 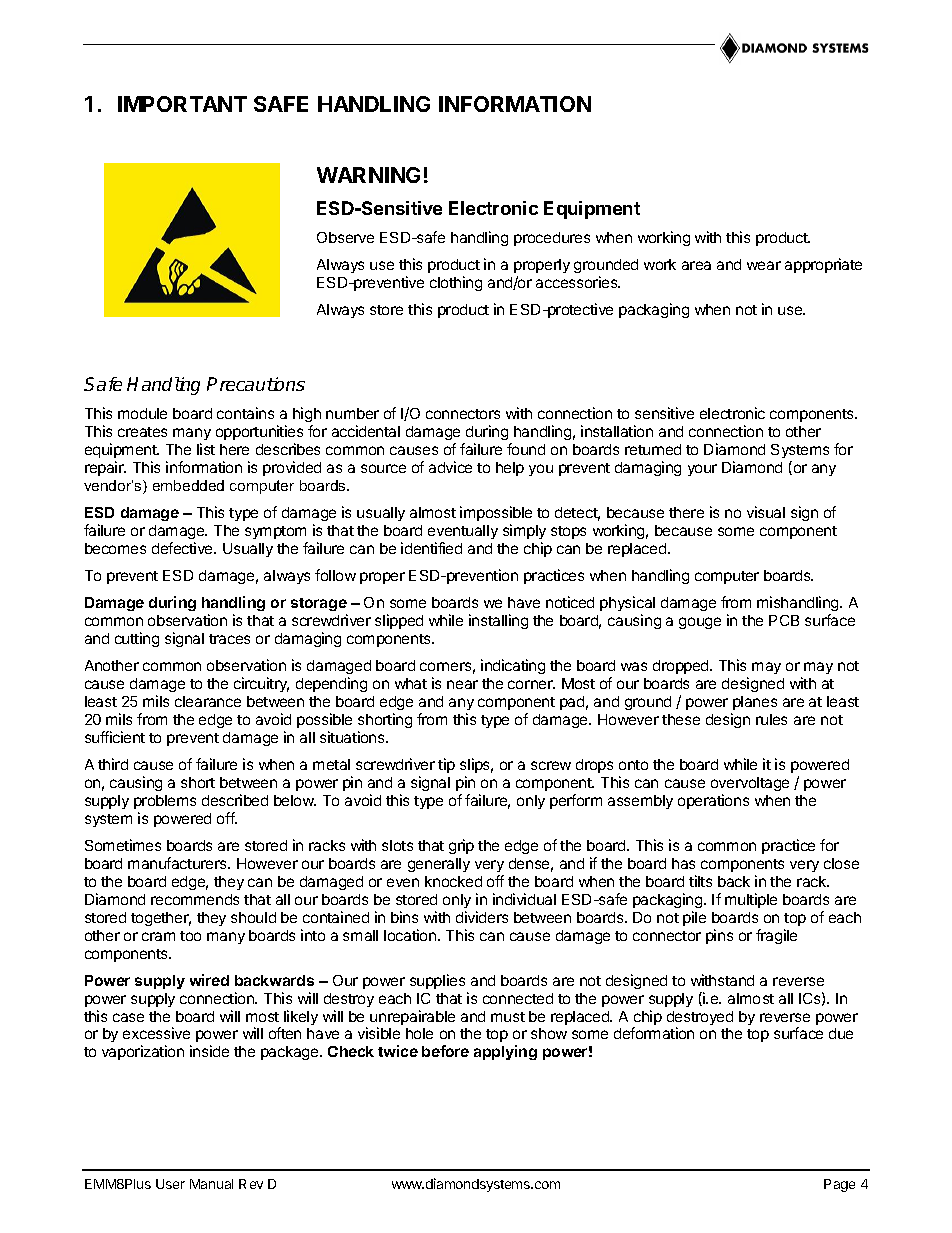 I want to click on Manual, so click(x=211, y=1184).
